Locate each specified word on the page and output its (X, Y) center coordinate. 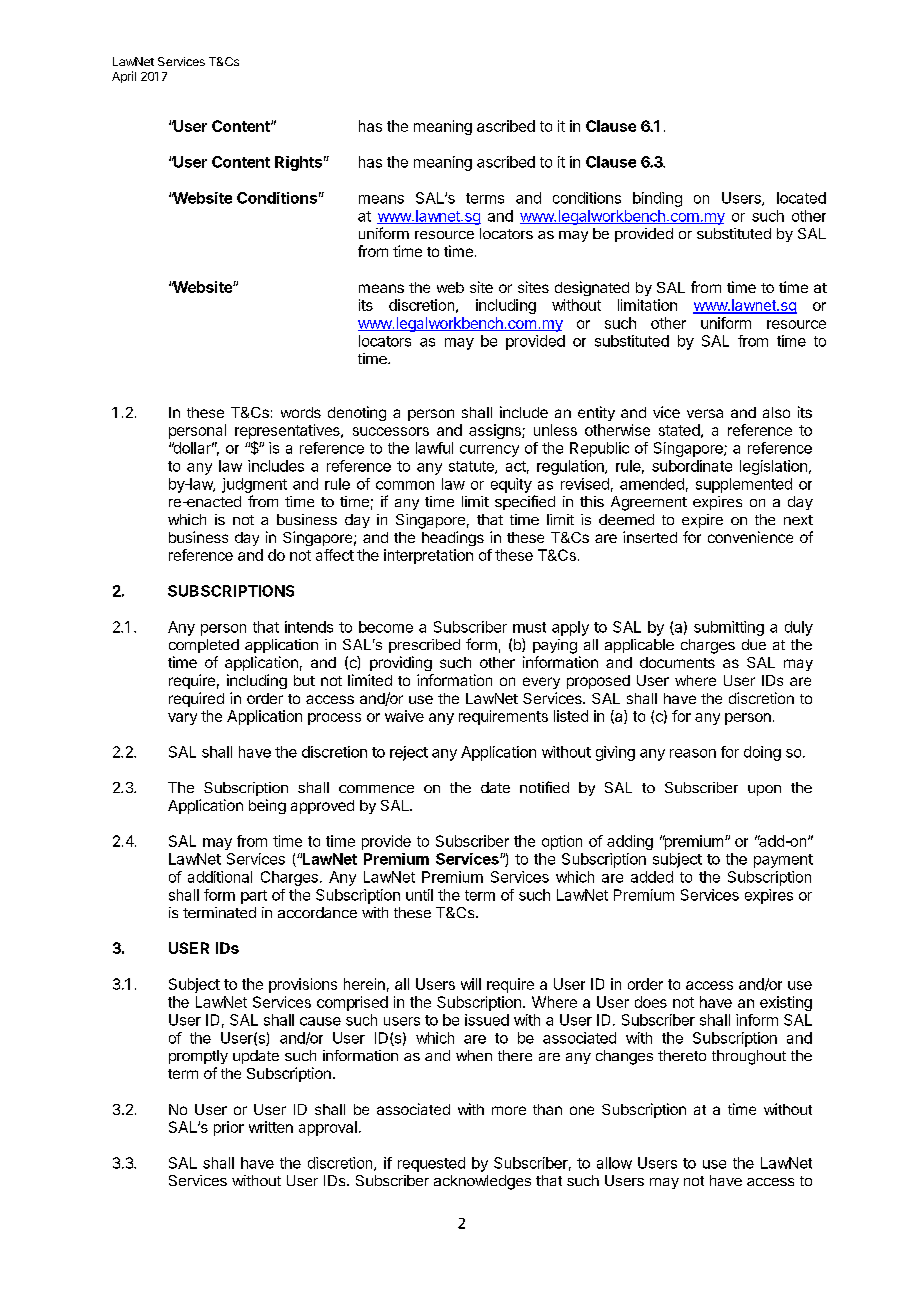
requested (431, 1164)
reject (409, 753)
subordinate (692, 466)
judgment (254, 485)
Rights (298, 163)
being (267, 806)
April (124, 77)
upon (764, 790)
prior (229, 1128)
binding (657, 199)
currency (489, 451)
